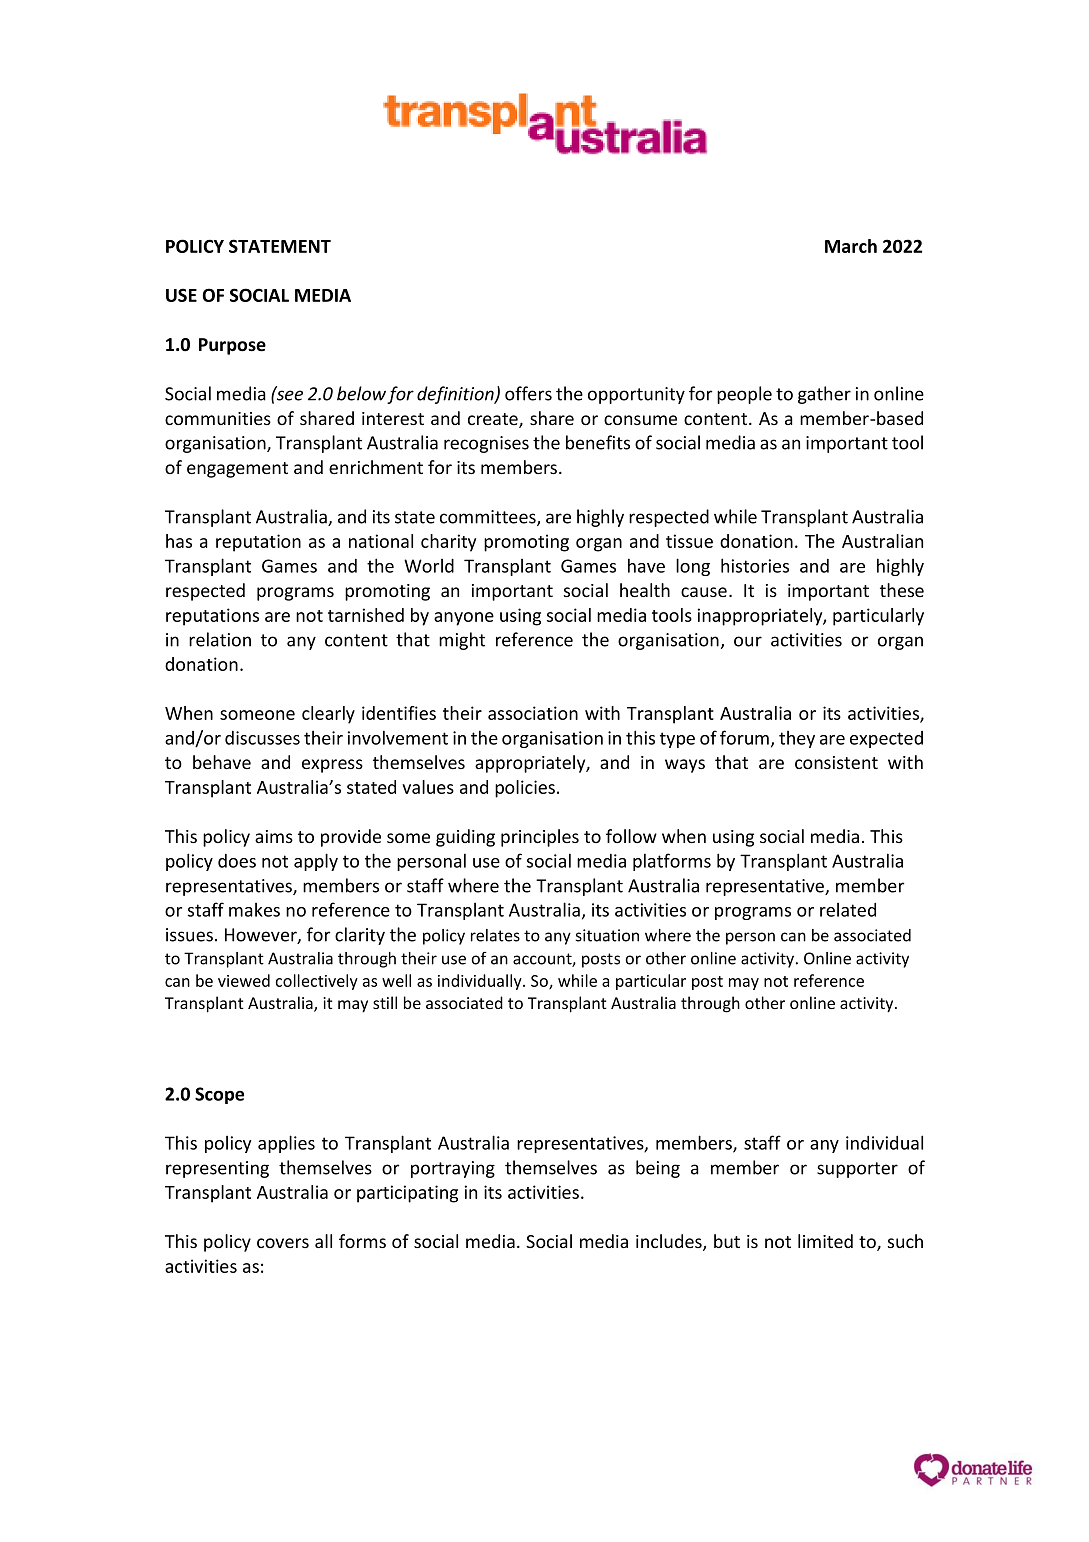 This image has width=1089, height=1542. What do you see at coordinates (262, 738) in the image?
I see `discusses` at bounding box center [262, 738].
